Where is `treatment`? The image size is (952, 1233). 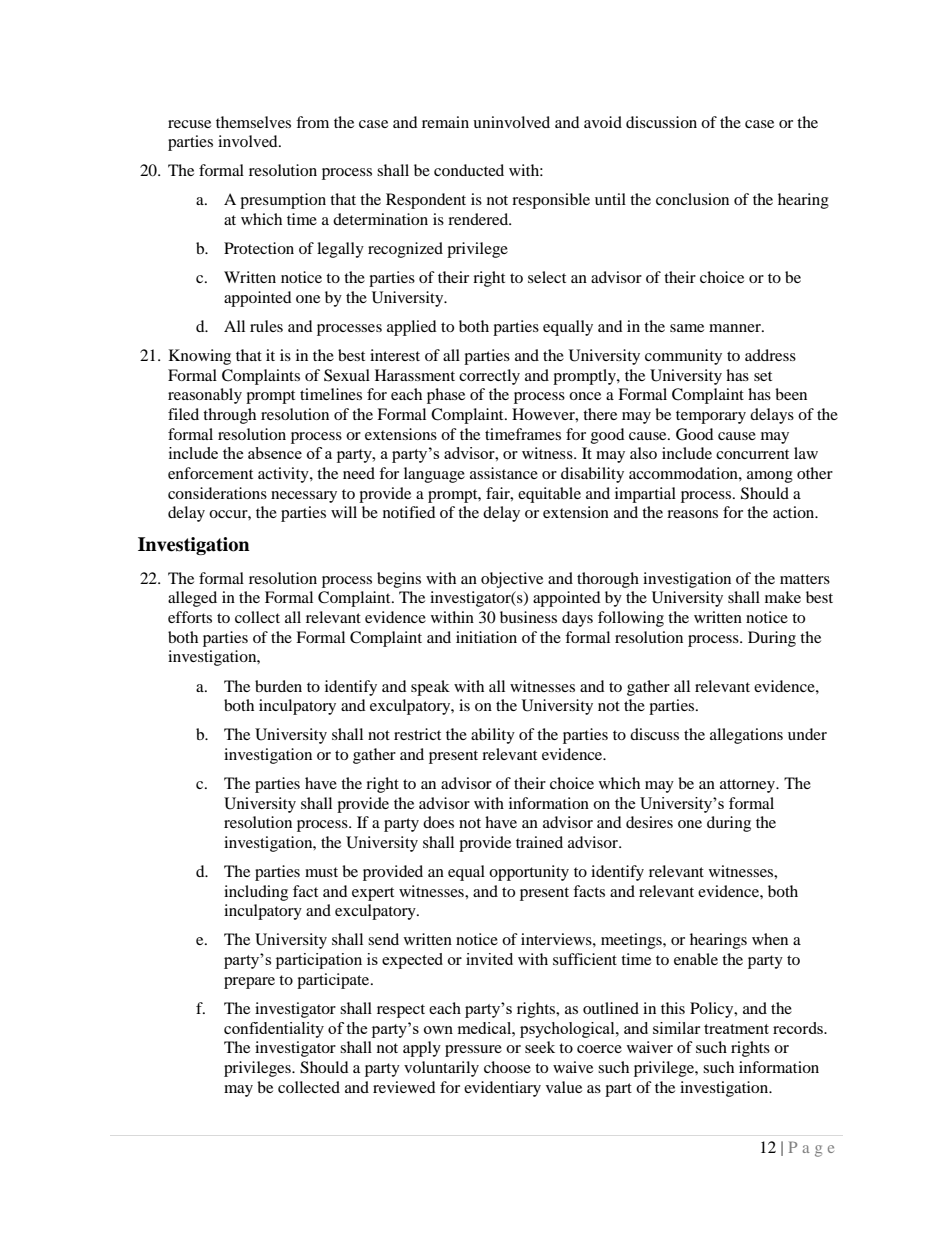 treatment is located at coordinates (736, 1029).
